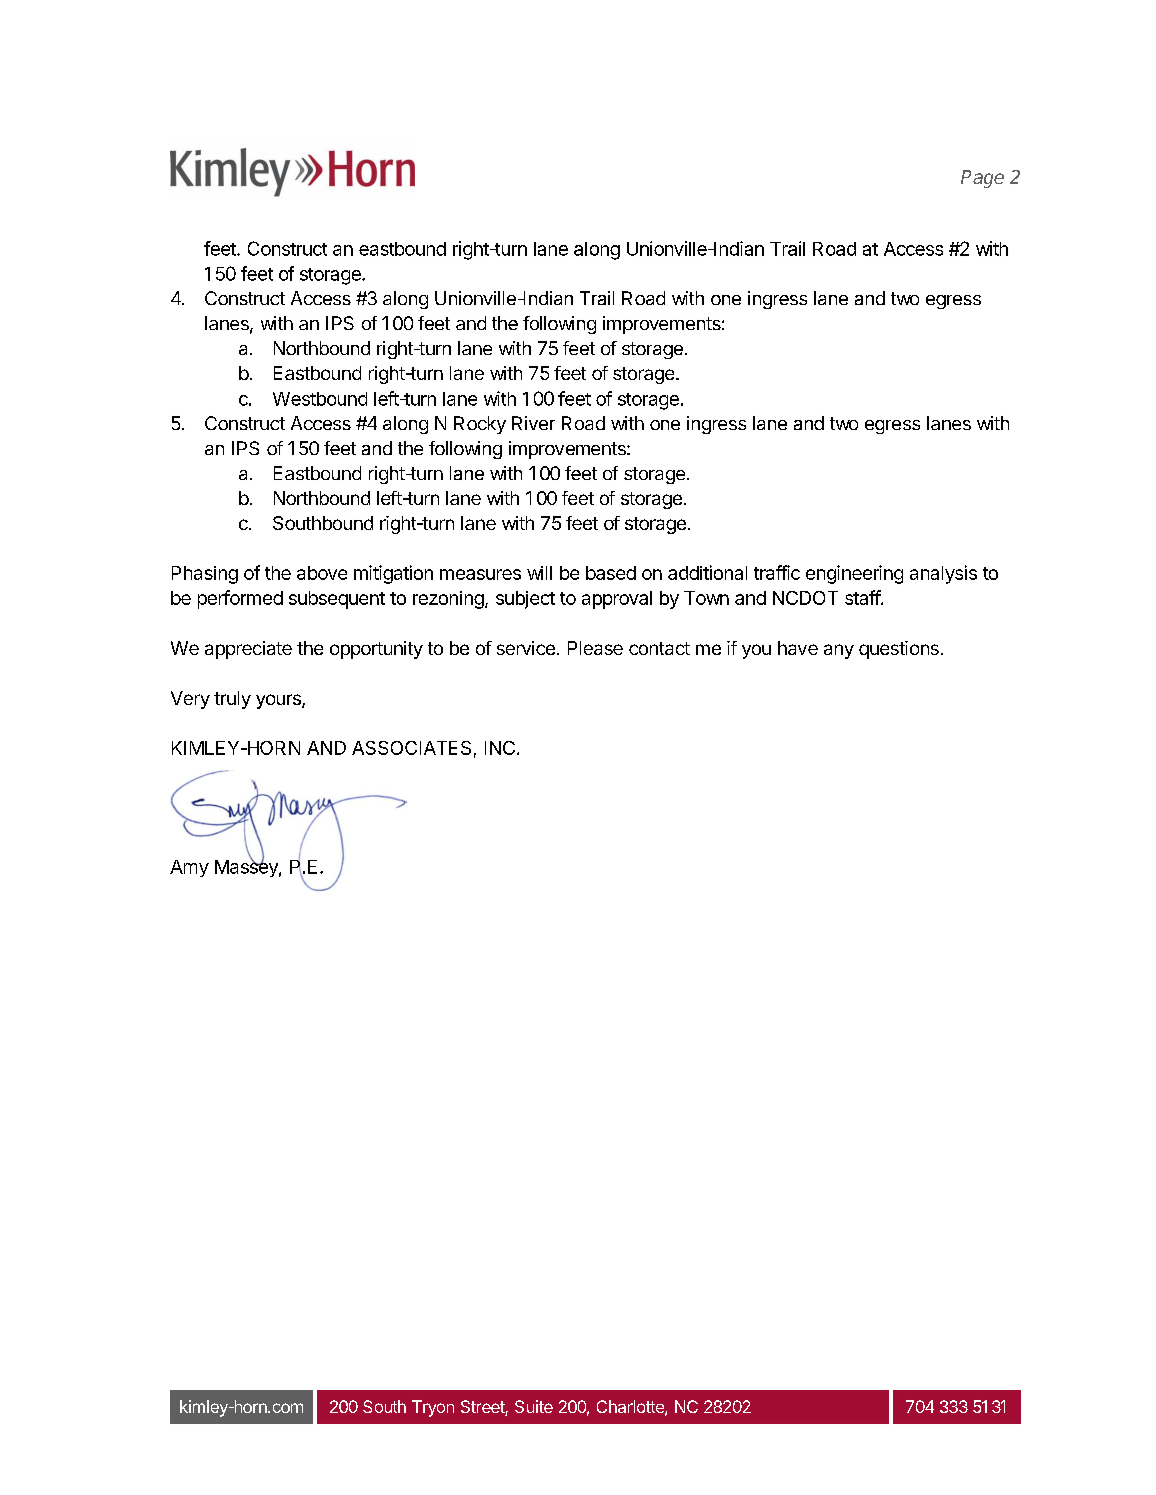 The width and height of the image is (1156, 1495). What do you see at coordinates (483, 1408) in the image?
I see `Street` at bounding box center [483, 1408].
